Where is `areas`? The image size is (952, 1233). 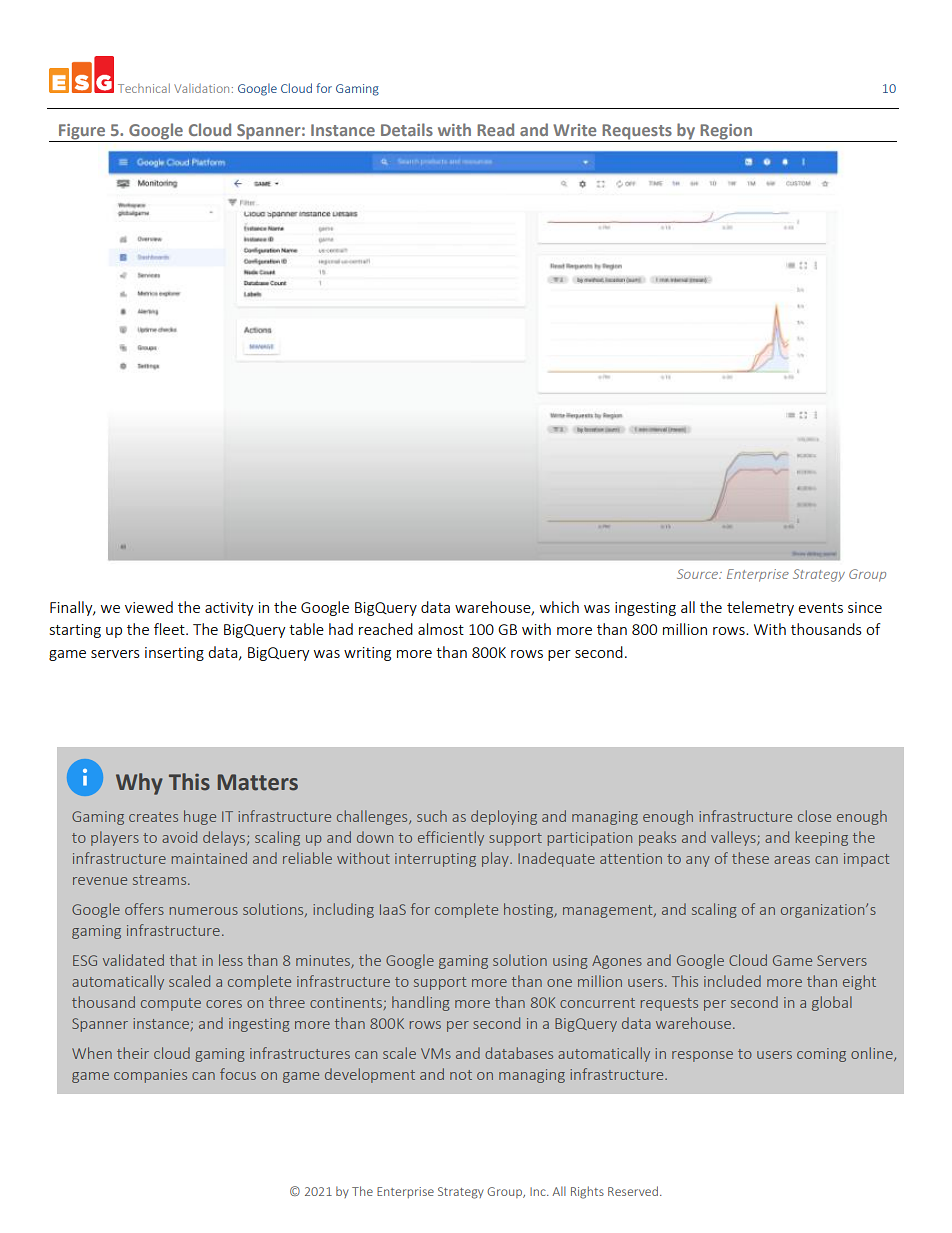
areas is located at coordinates (792, 860).
